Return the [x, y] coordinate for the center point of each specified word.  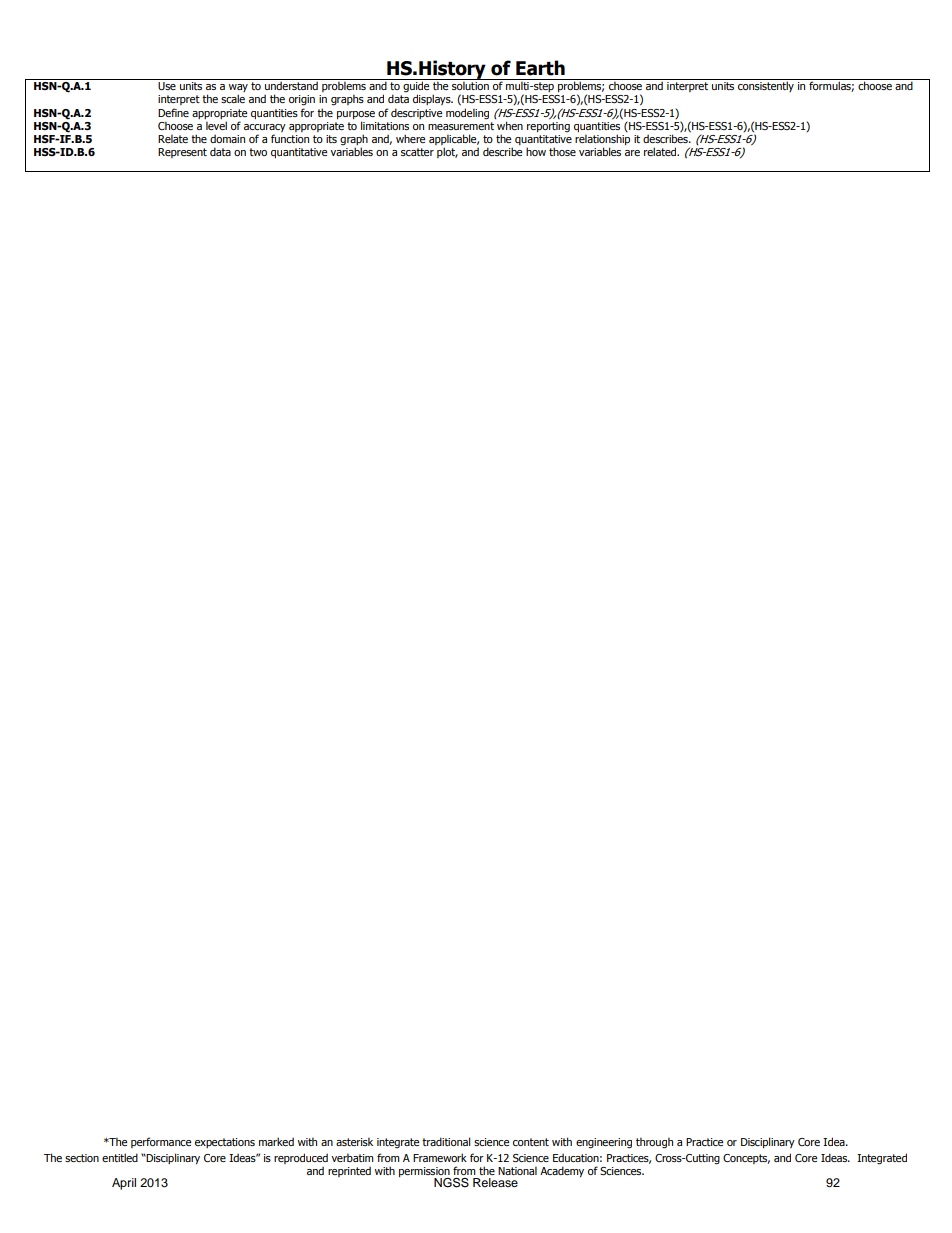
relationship [602, 141]
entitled [120, 1157]
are [632, 153]
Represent [182, 153]
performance [161, 1142]
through [654, 1143]
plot [447, 152]
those [562, 151]
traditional [446, 1141]
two [258, 152]
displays [433, 99]
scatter [417, 152]
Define [173, 112]
